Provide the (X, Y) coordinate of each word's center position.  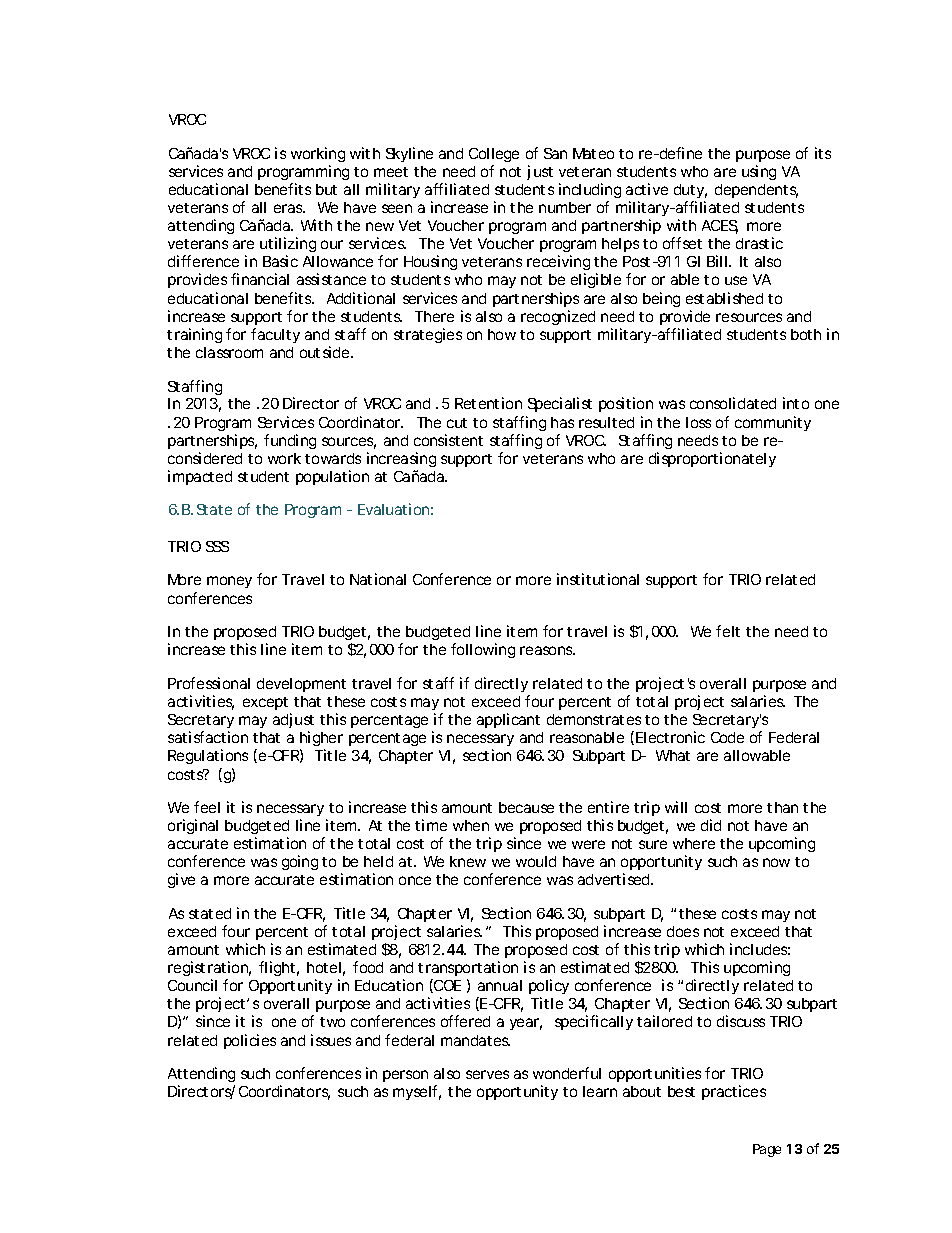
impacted (200, 477)
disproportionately (712, 459)
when (471, 825)
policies (250, 1041)
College (494, 155)
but (326, 189)
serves (487, 1074)
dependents (756, 191)
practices (734, 1092)
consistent (448, 440)
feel (207, 807)
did (711, 825)
